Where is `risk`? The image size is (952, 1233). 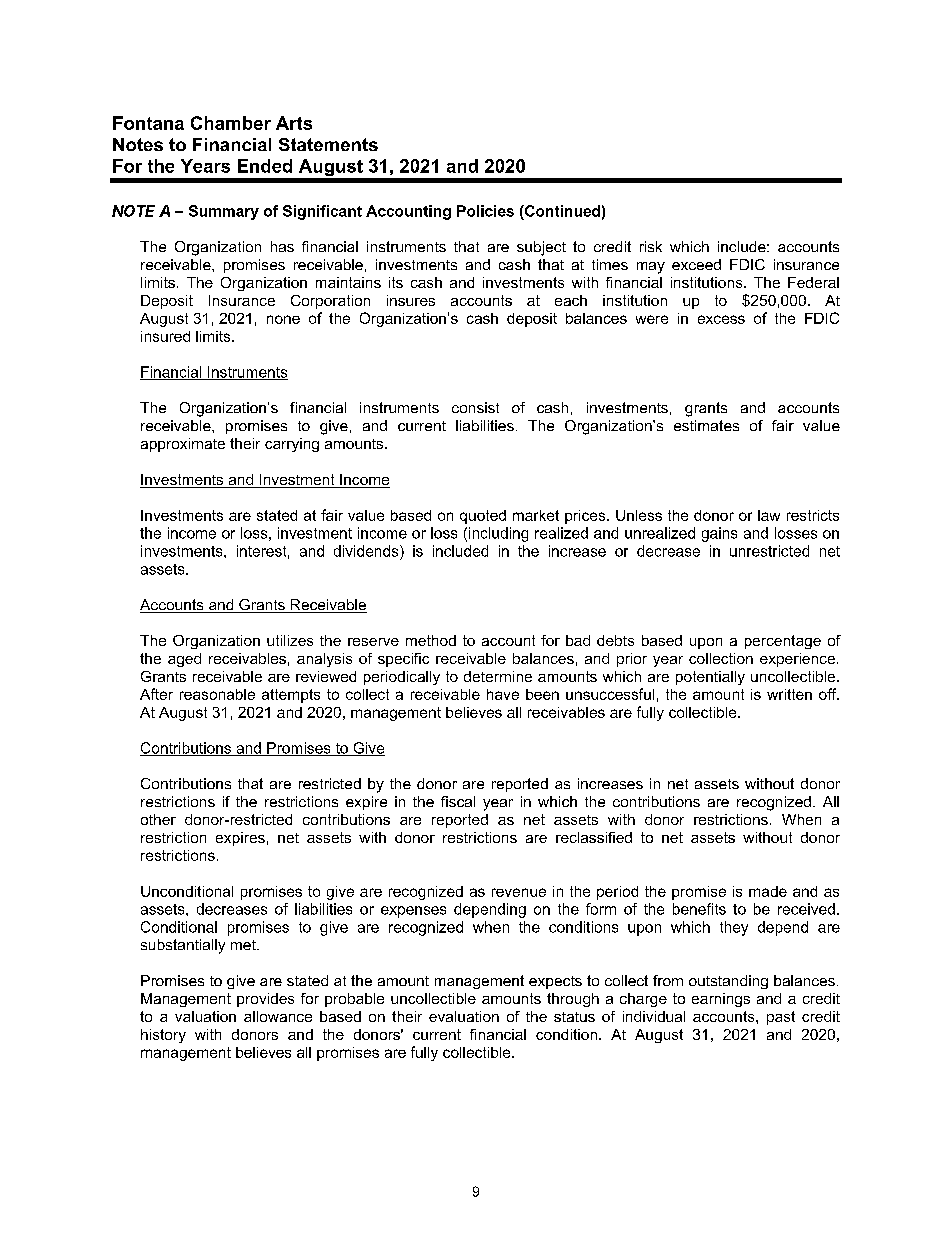 risk is located at coordinates (651, 246).
